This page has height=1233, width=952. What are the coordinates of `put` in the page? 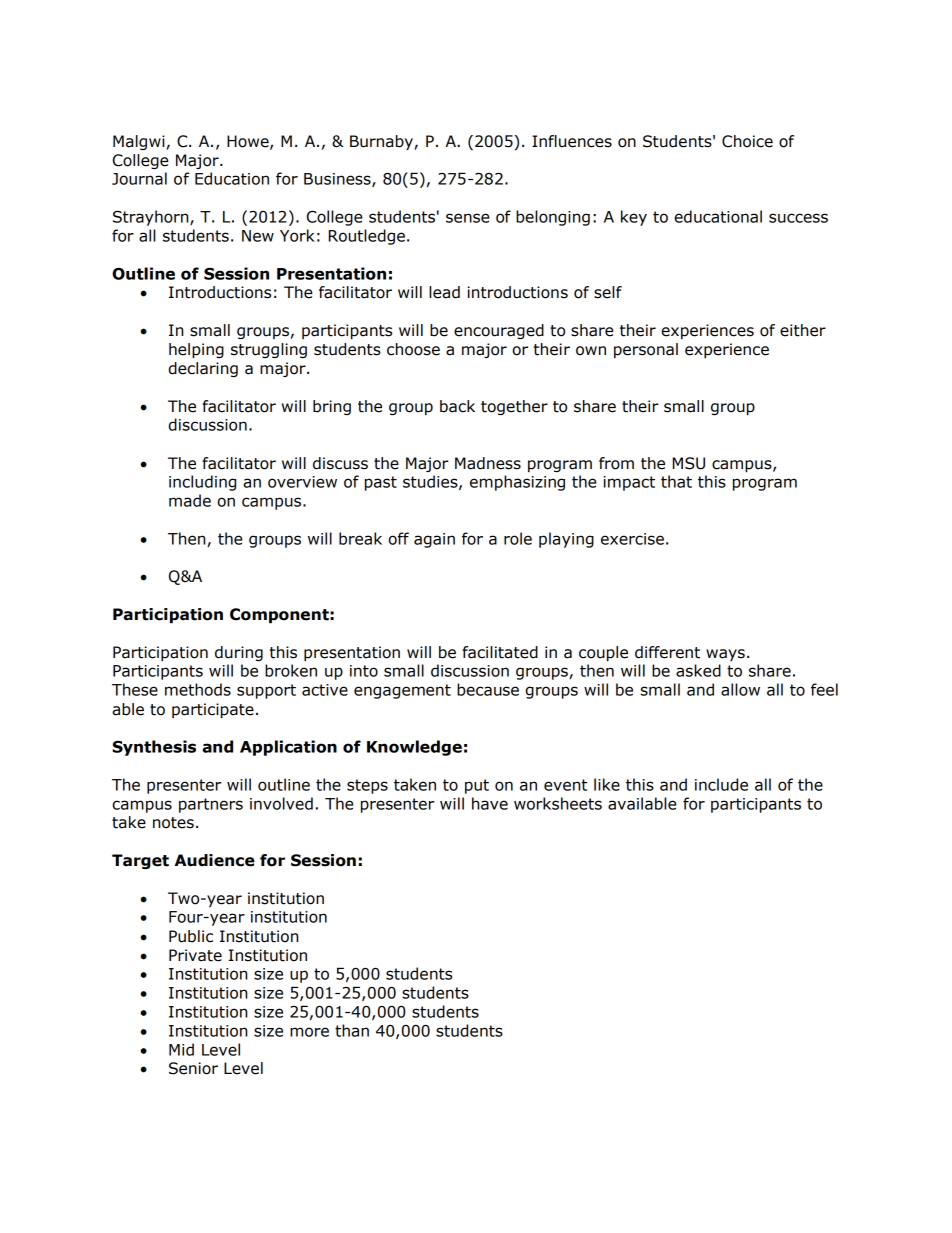 It's located at (477, 786).
